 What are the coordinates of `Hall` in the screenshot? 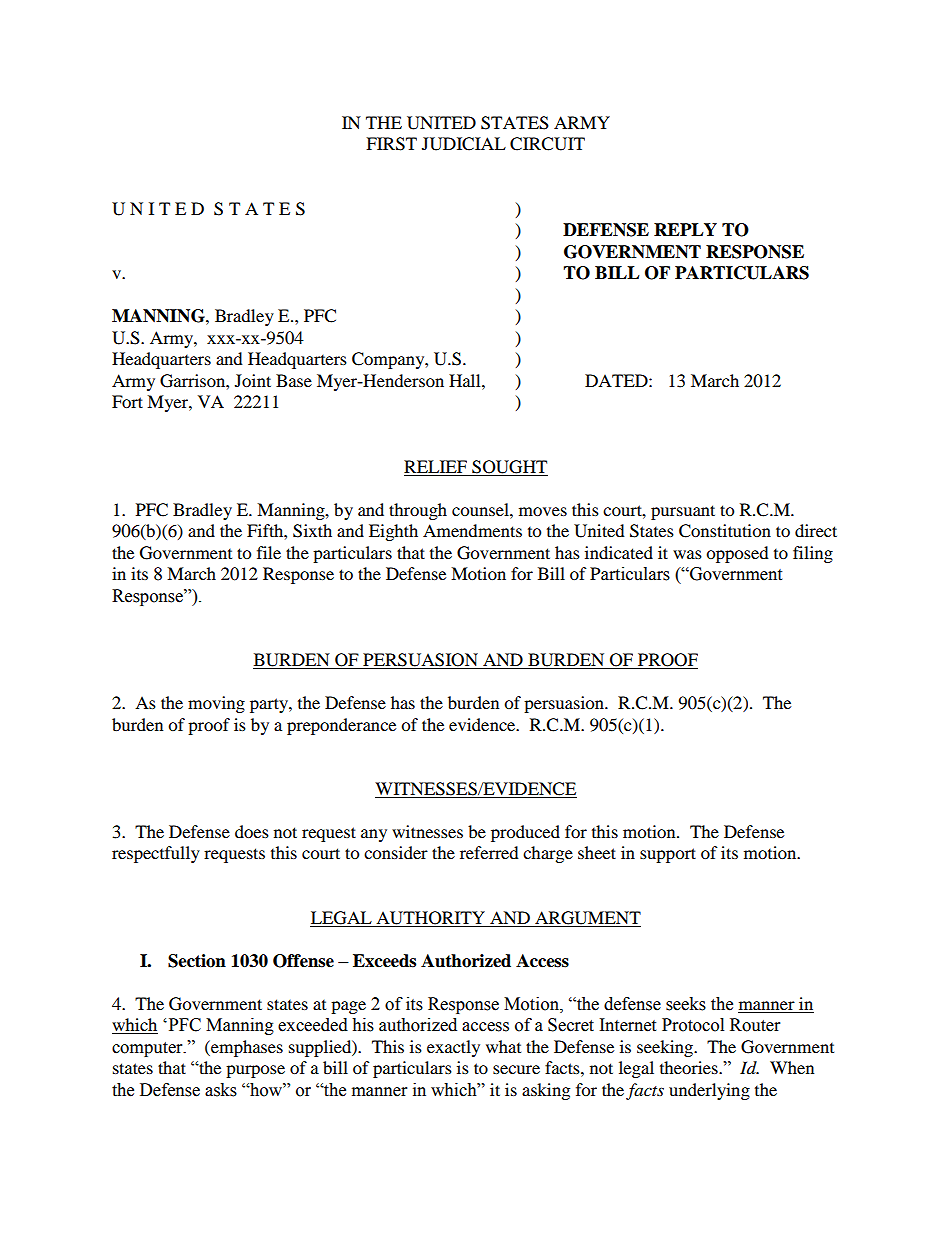 It's located at (466, 380).
